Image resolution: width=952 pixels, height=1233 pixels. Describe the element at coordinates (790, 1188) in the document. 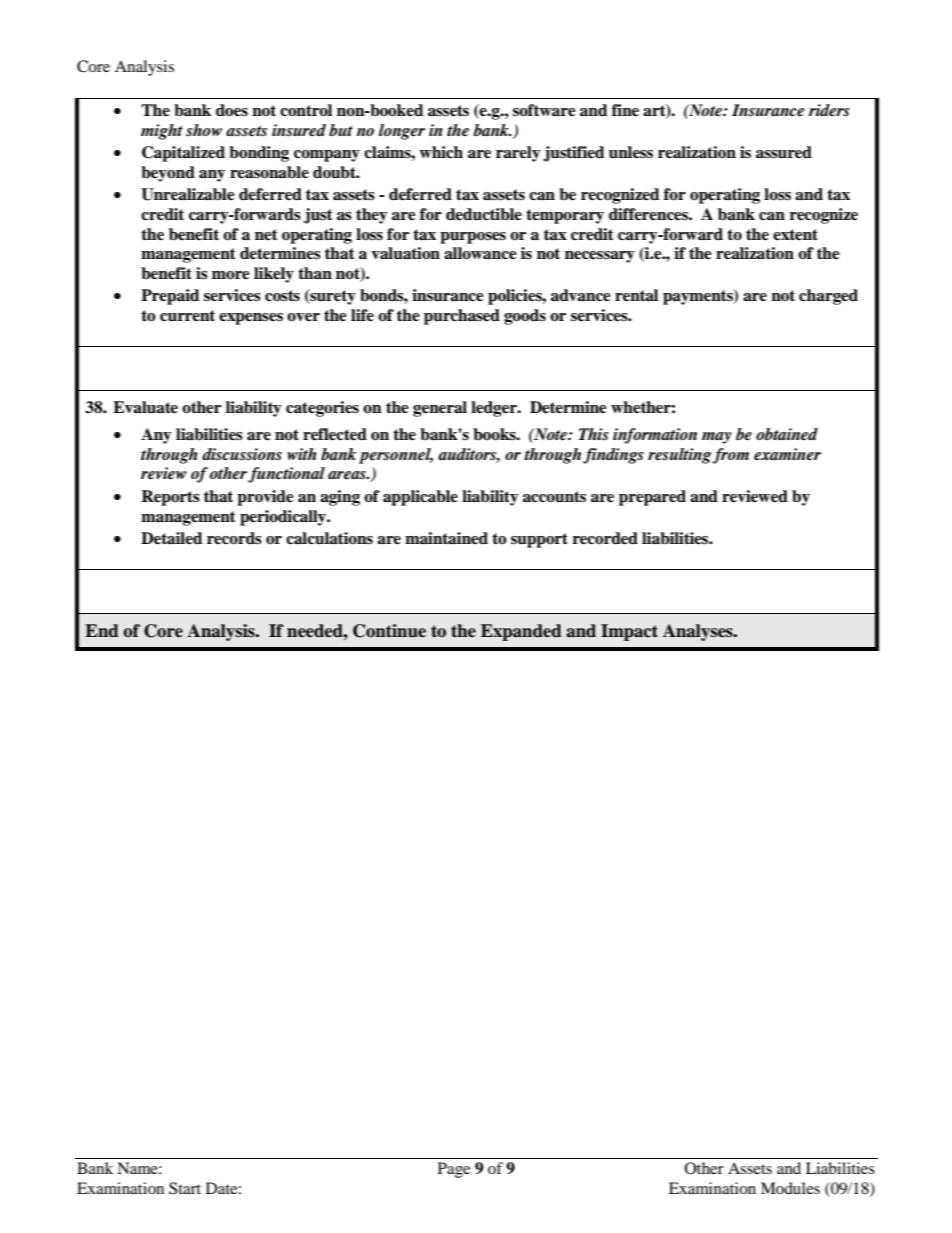

I see `Modules` at that location.
